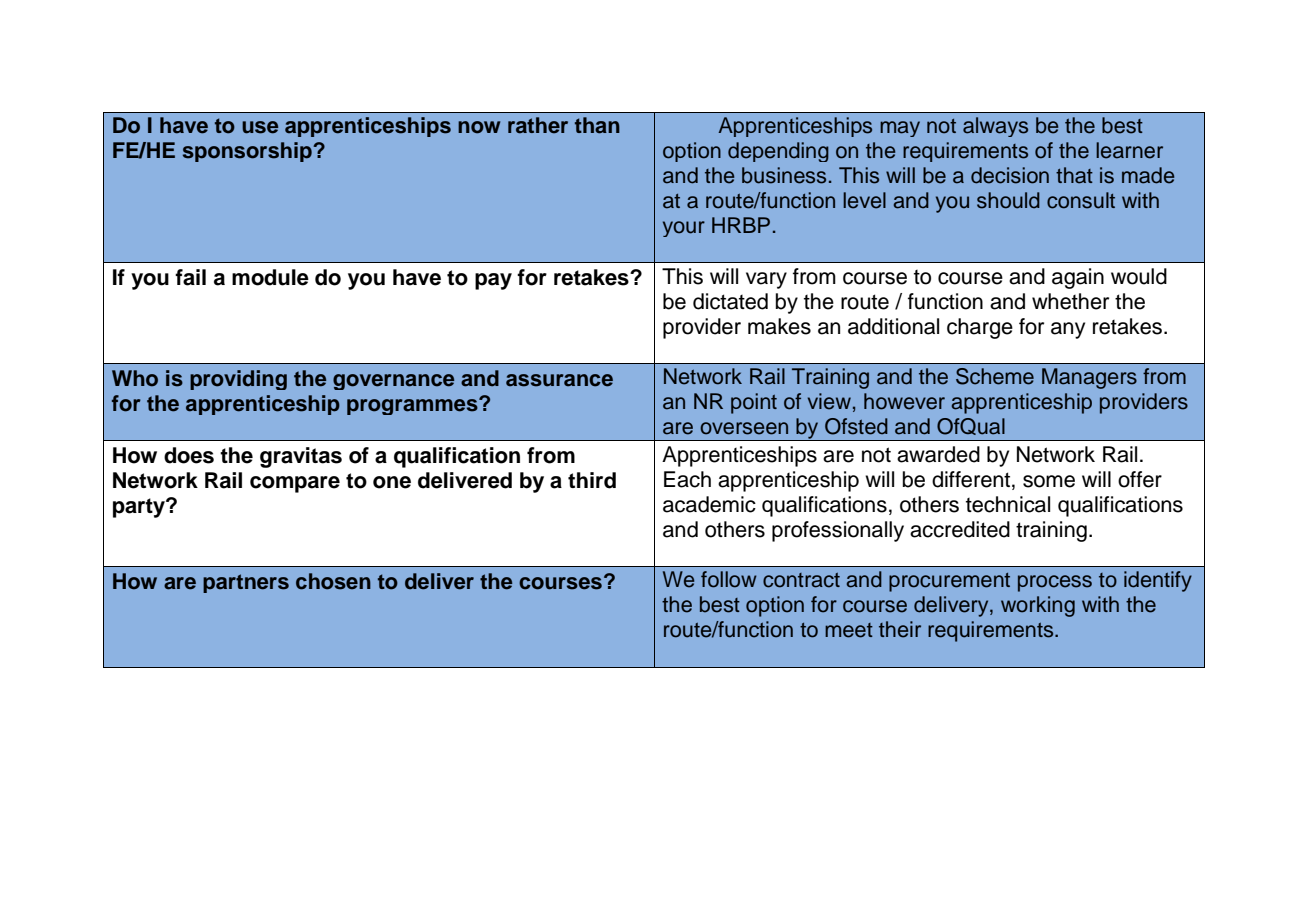 This image has height=924, width=1308. What do you see at coordinates (270, 277) in the image?
I see `module` at bounding box center [270, 277].
